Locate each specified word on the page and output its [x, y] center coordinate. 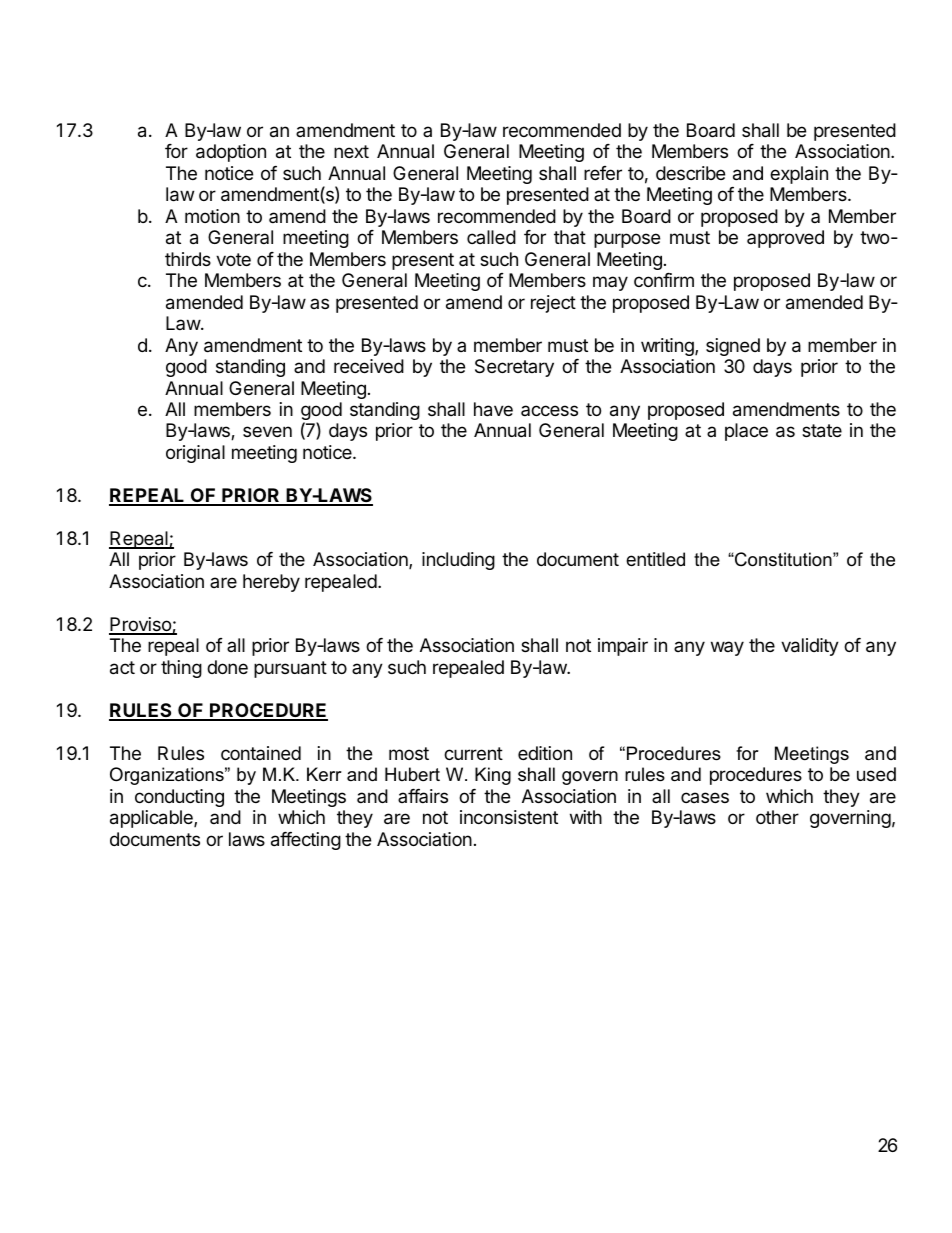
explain [799, 175]
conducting [179, 798]
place [746, 432]
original [195, 454]
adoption [231, 153]
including [458, 561]
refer [603, 173]
